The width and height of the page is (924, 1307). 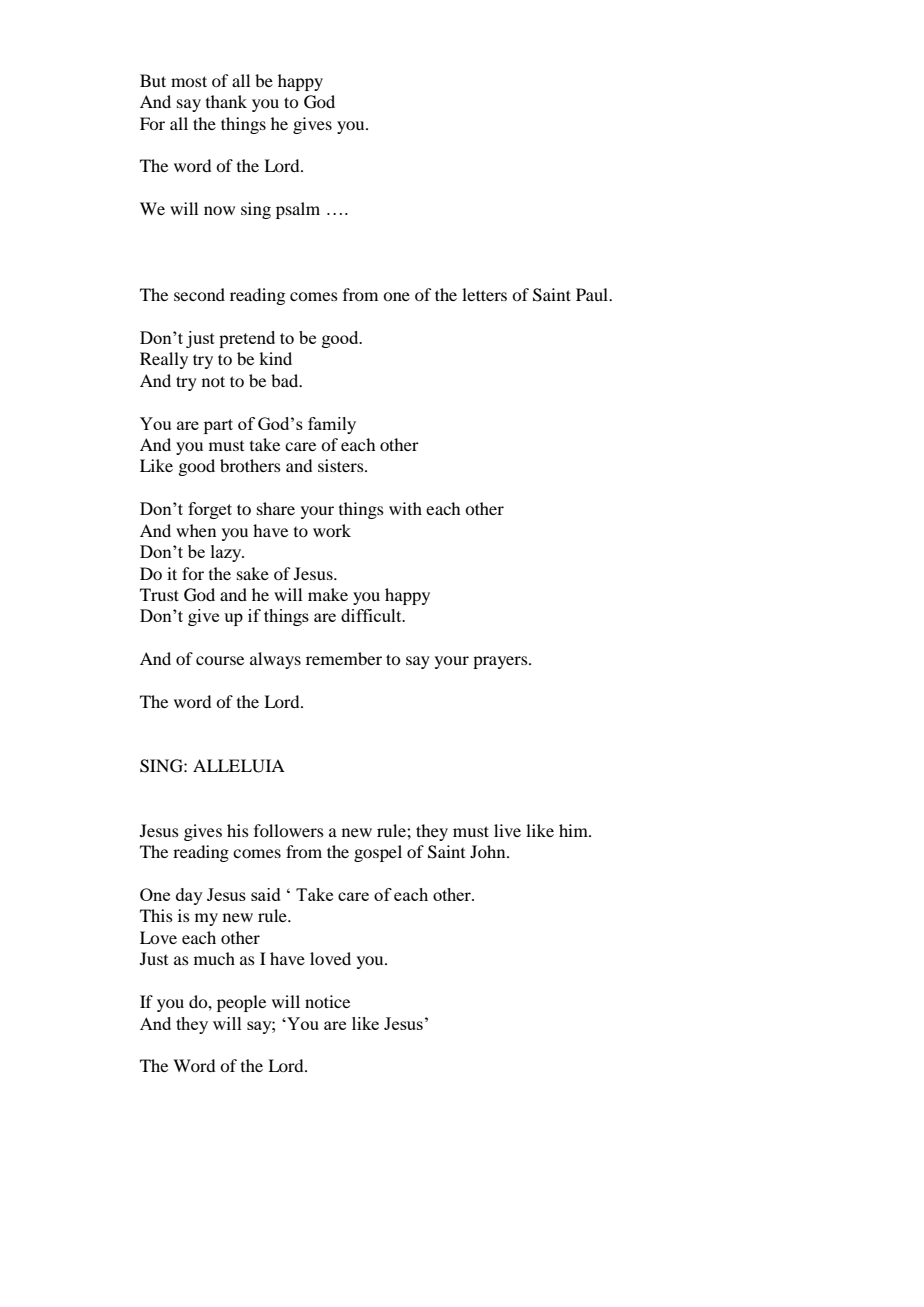 I want to click on when, so click(x=196, y=530).
